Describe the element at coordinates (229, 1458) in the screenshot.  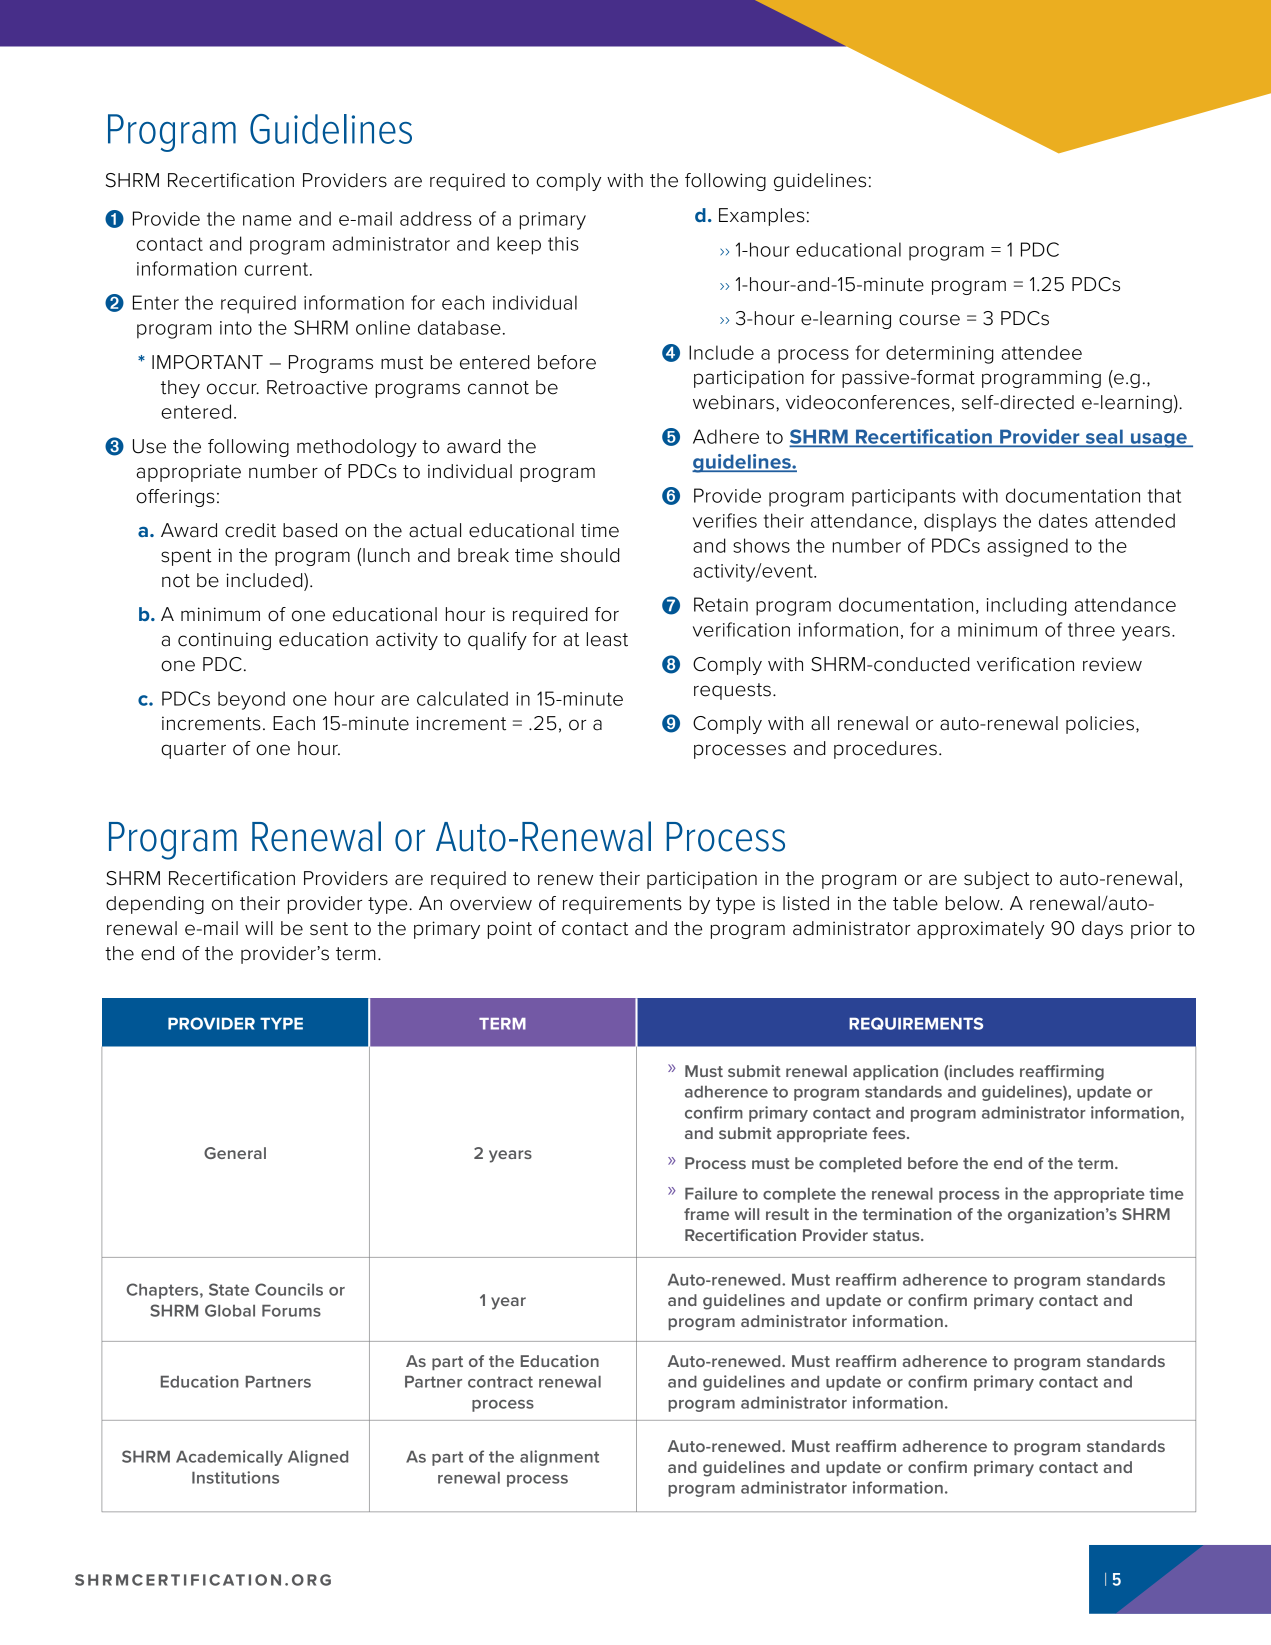
I see `Academically` at that location.
